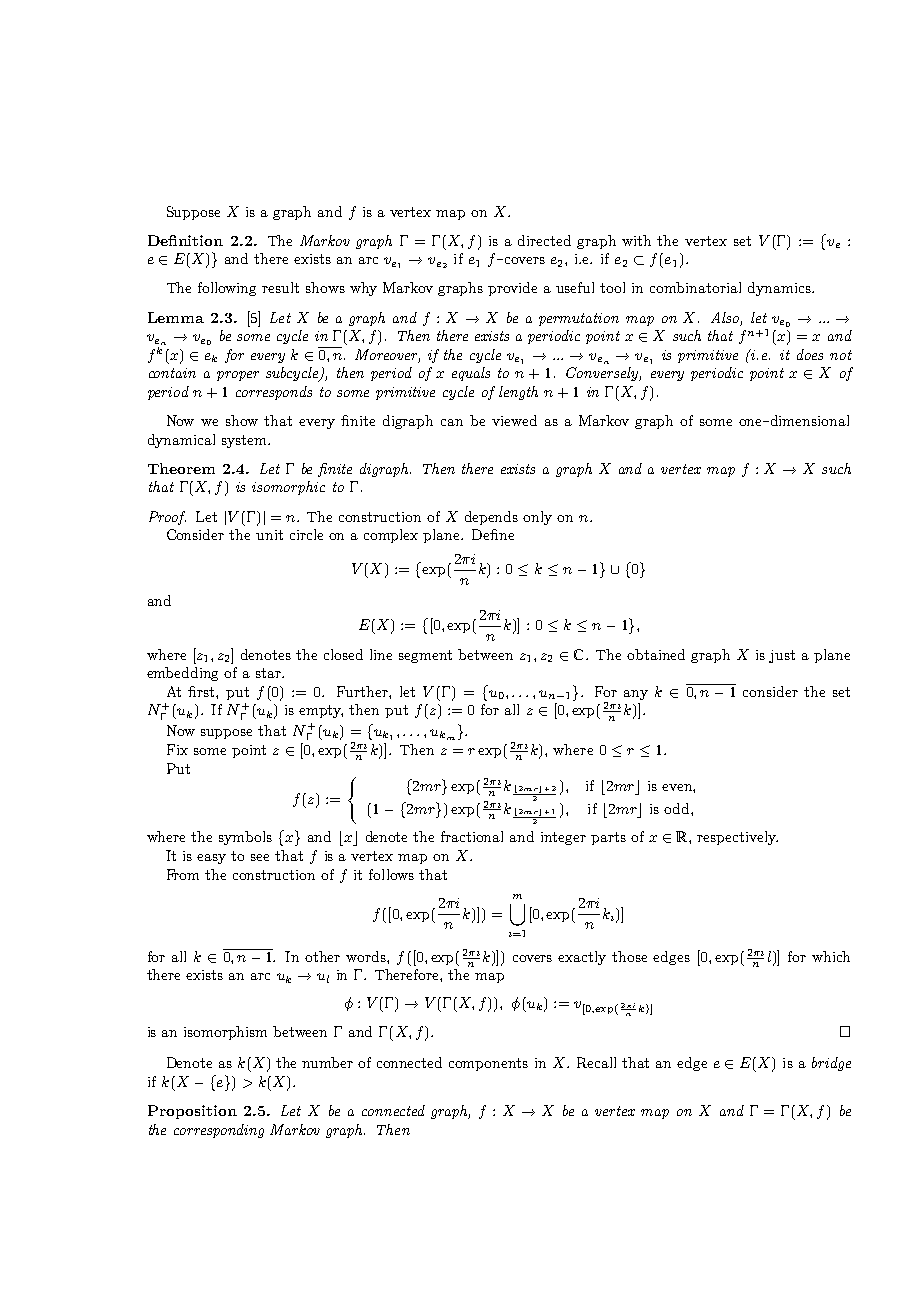 The width and height of the screenshot is (924, 1308). I want to click on star, so click(269, 673).
